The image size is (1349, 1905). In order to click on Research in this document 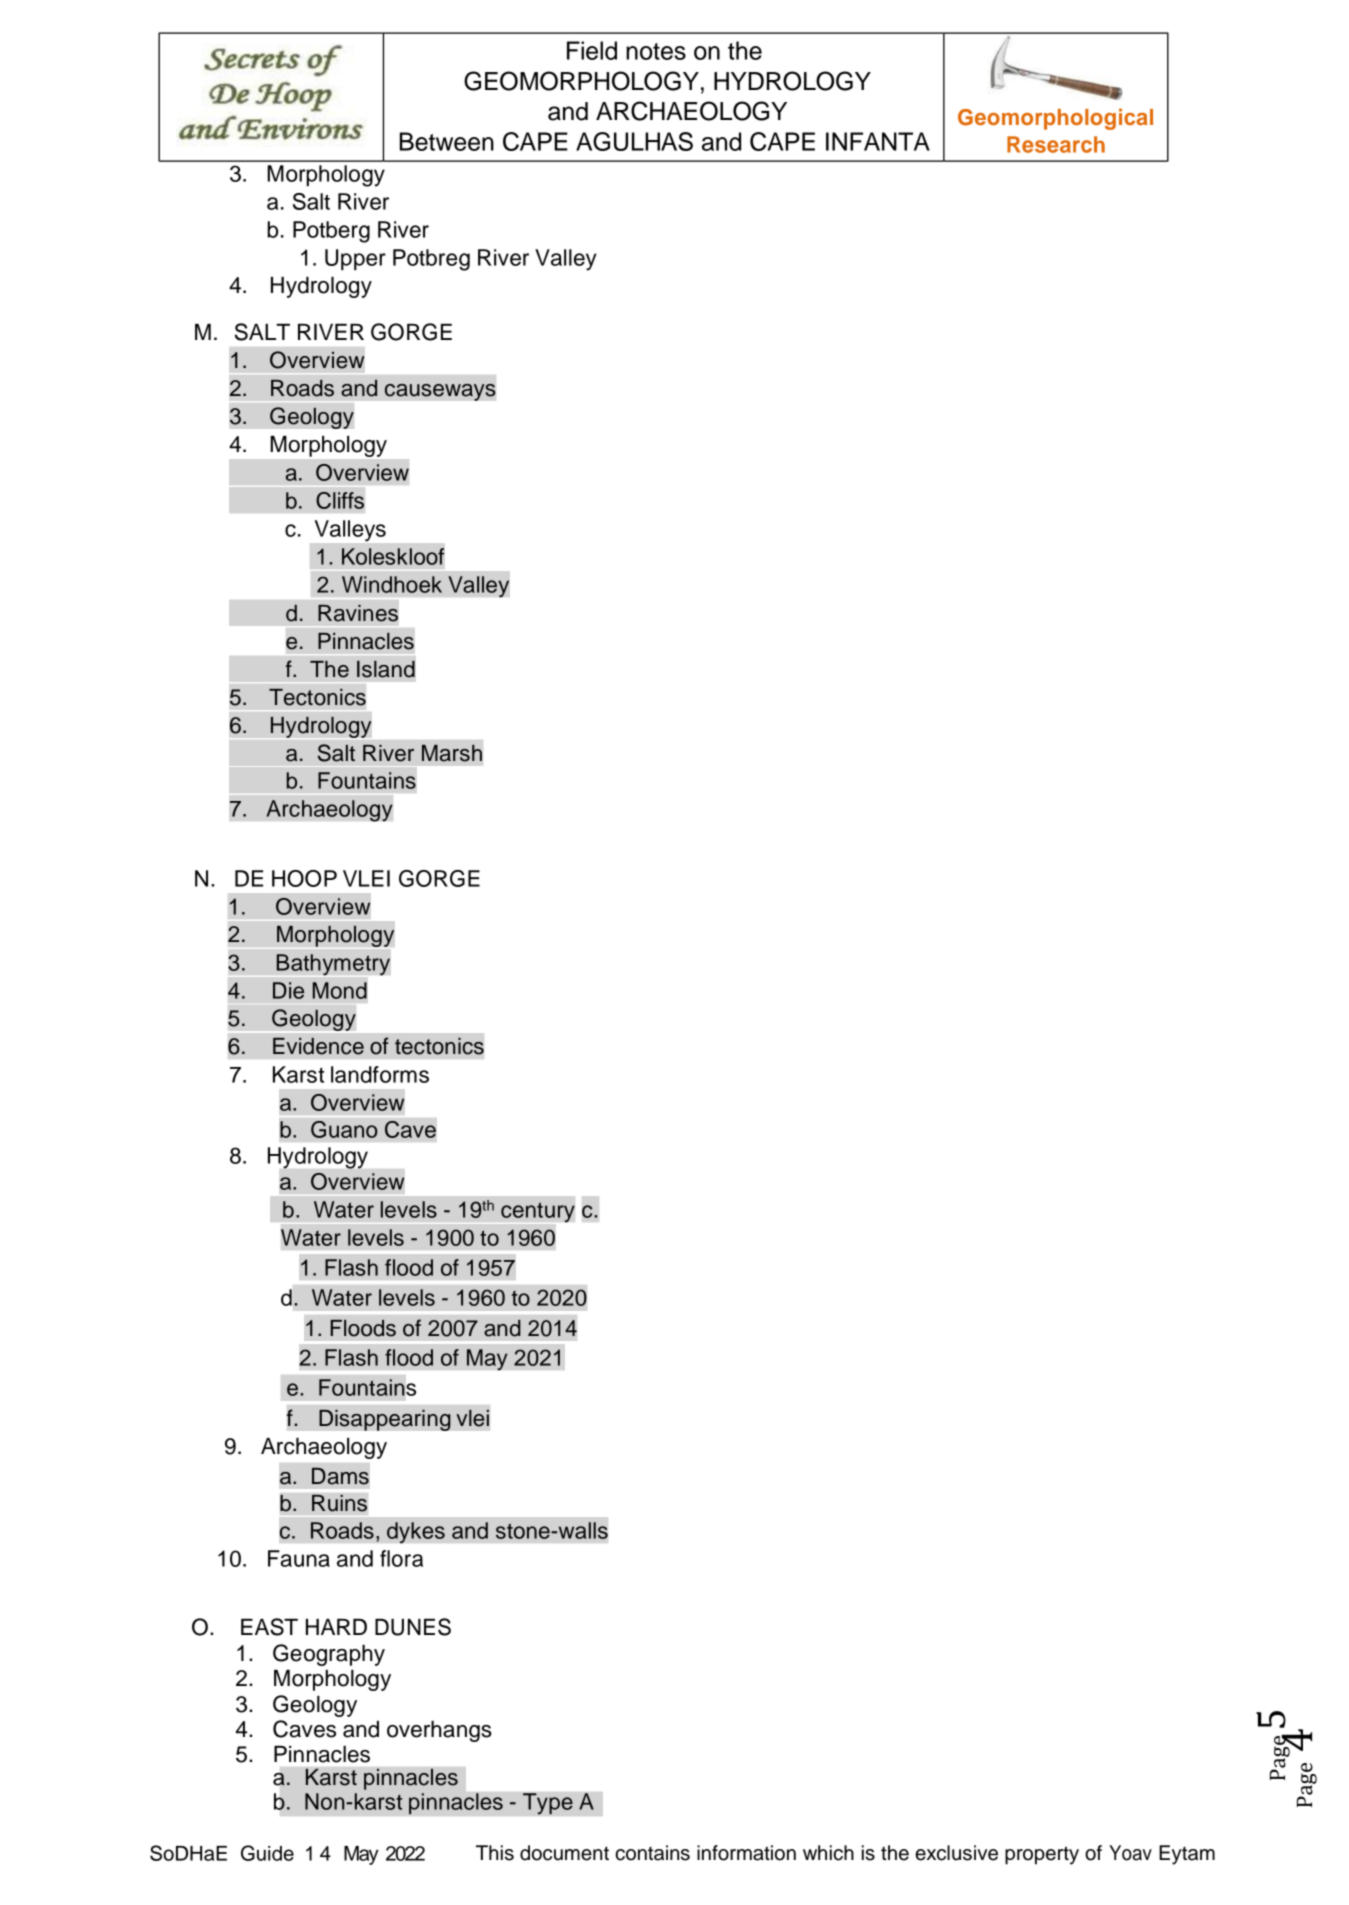, I will do `click(1056, 144)`.
